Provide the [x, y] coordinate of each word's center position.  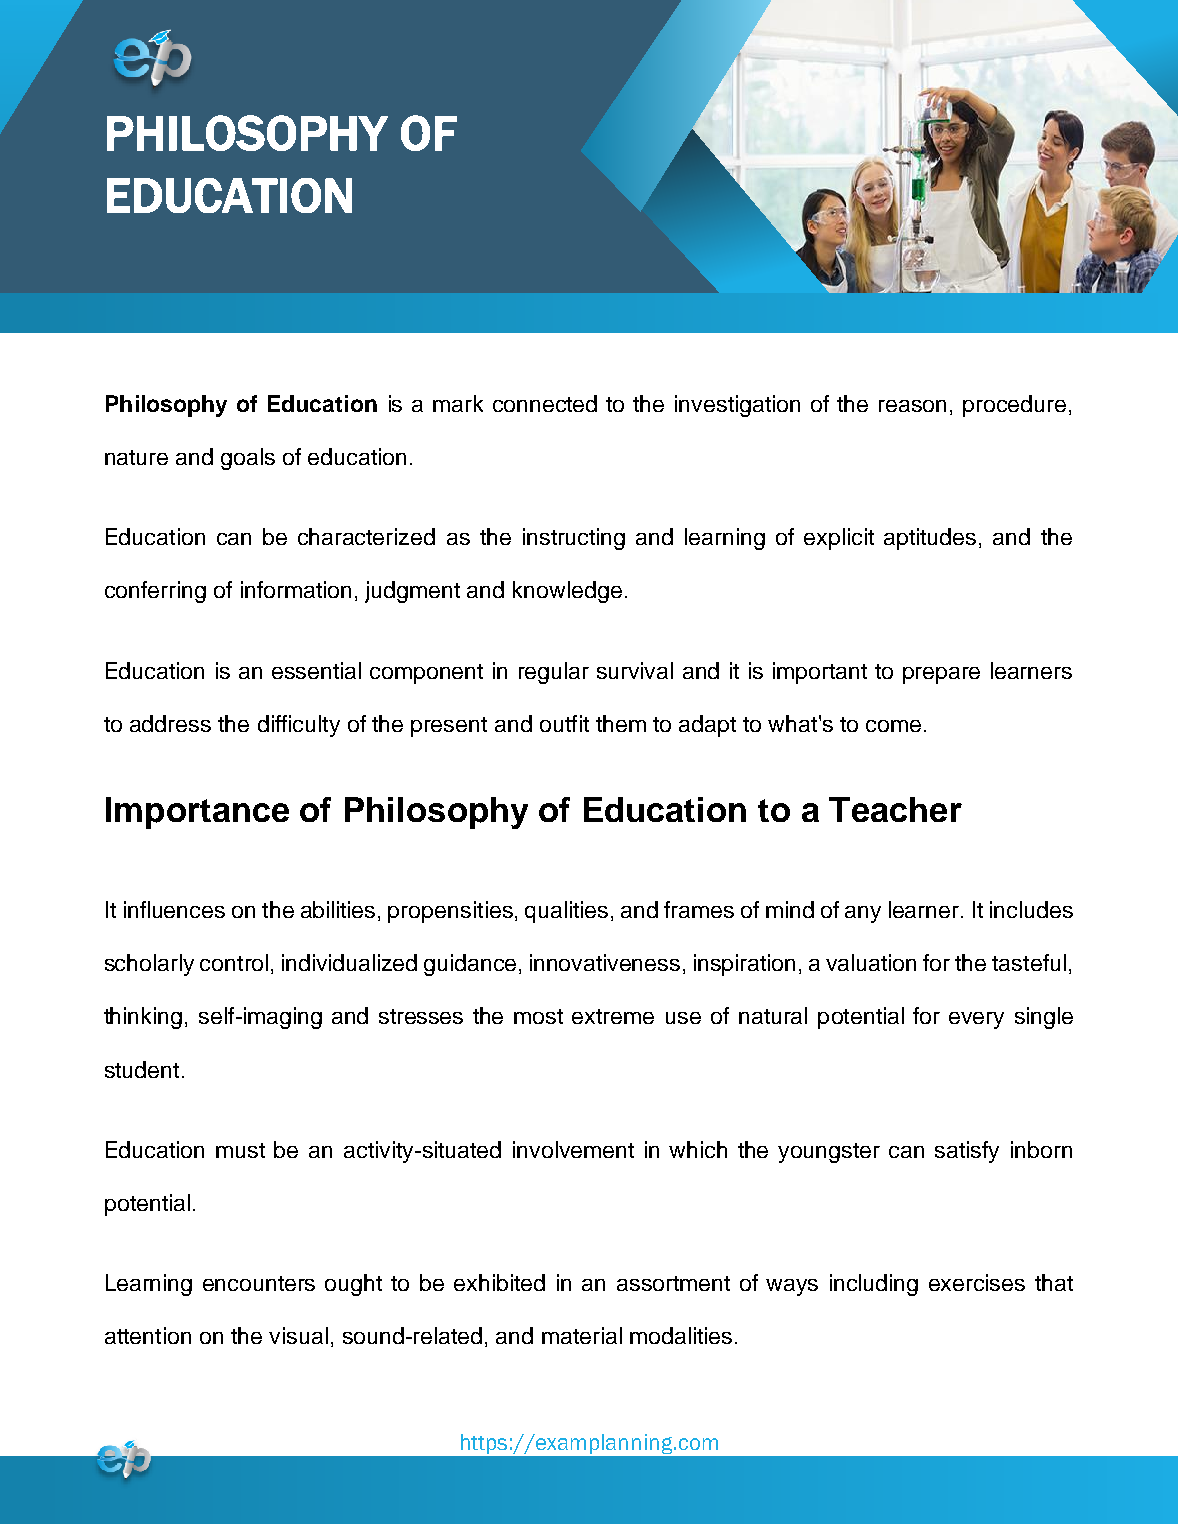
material [582, 1335]
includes [1031, 909]
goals [248, 459]
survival [635, 670]
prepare [941, 675]
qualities [566, 912]
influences [174, 909]
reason [912, 406]
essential [316, 670]
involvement [573, 1149]
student [142, 1069]
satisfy [967, 1152]
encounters [259, 1283]
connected [545, 403]
